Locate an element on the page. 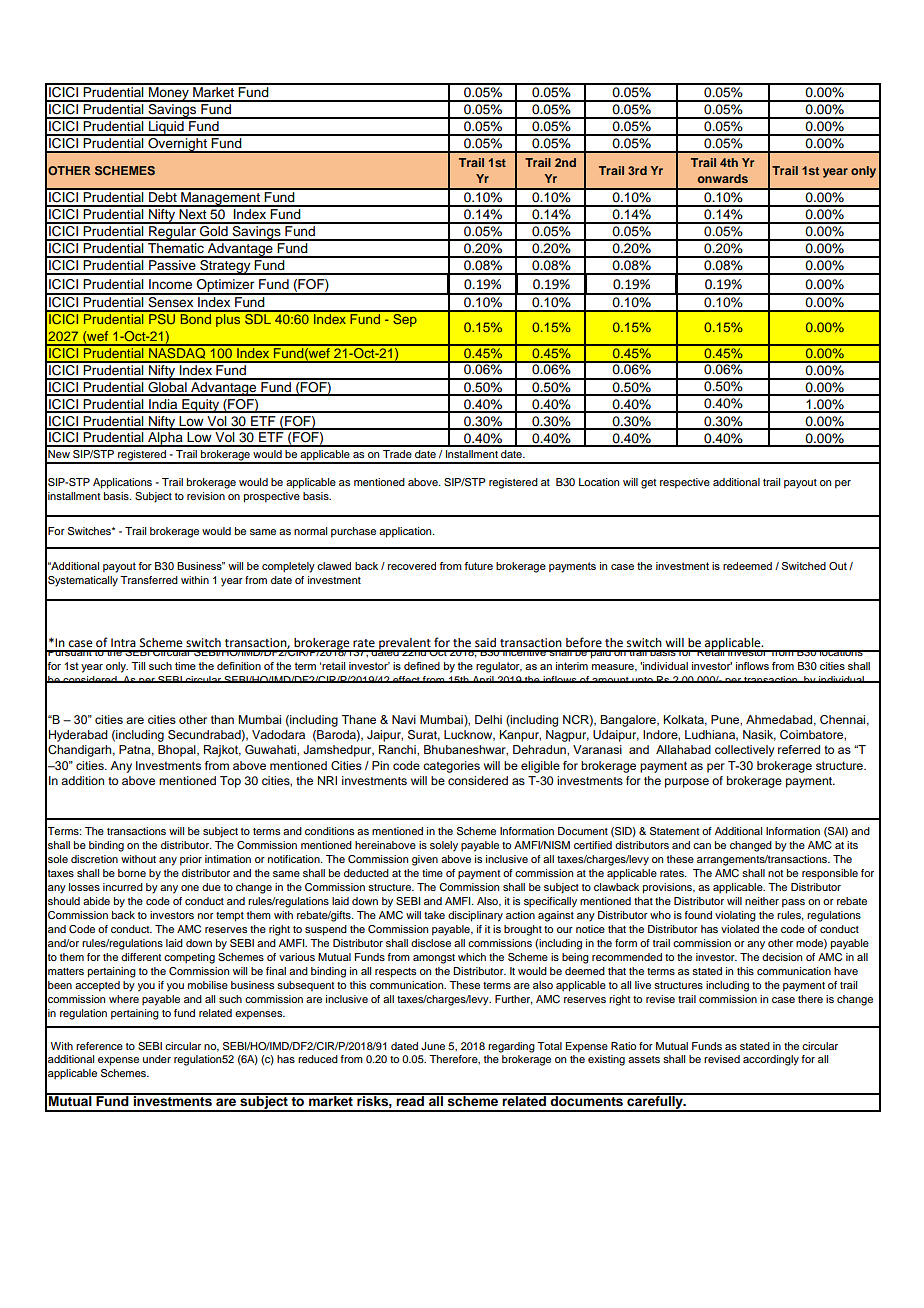 The image size is (924, 1308). Bhopal is located at coordinates (178, 751).
